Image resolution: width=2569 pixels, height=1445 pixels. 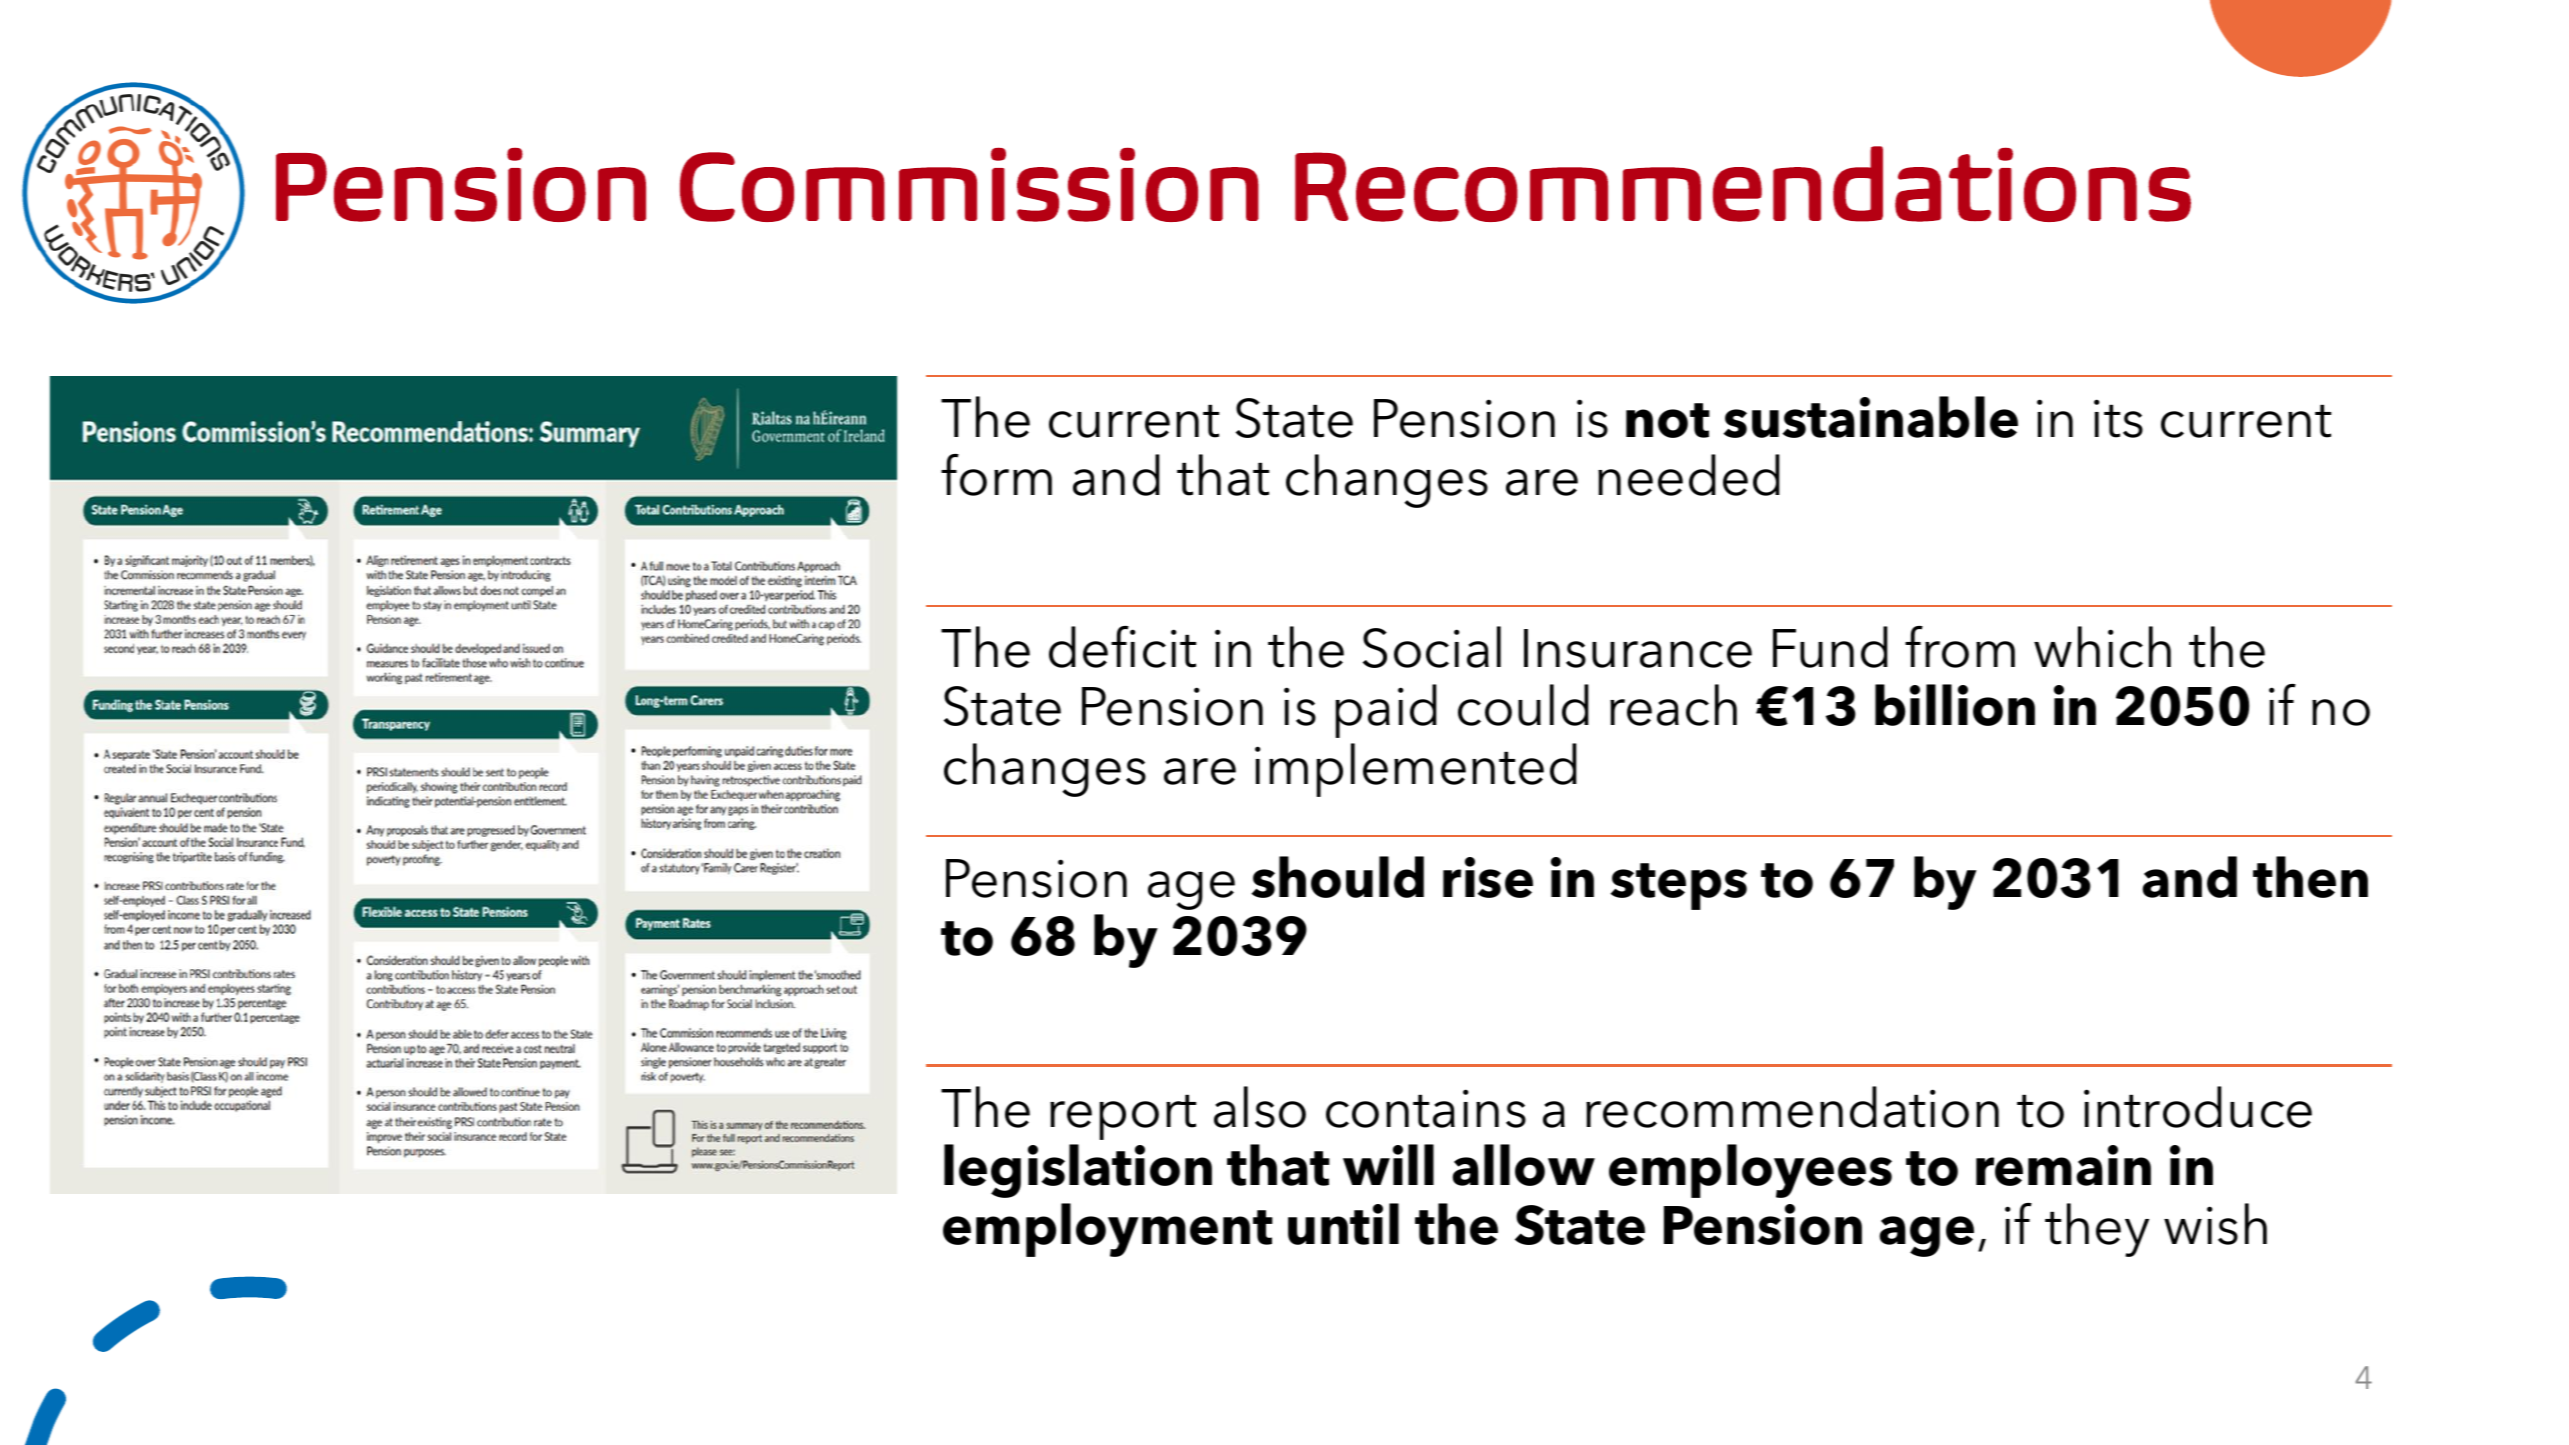 I want to click on contains, so click(x=1426, y=1108).
